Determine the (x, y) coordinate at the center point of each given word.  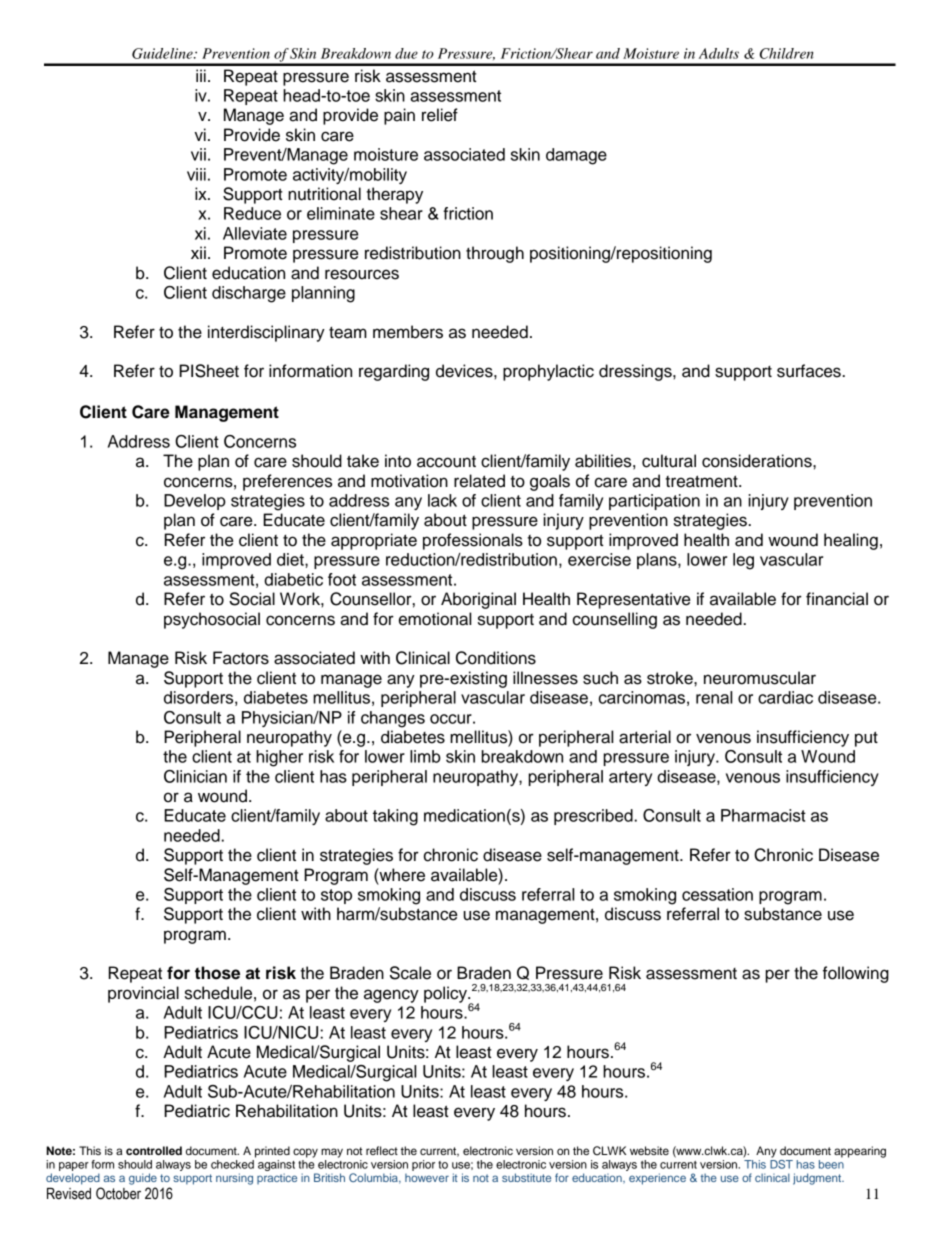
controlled (154, 1150)
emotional (435, 619)
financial (837, 599)
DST (781, 1164)
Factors (241, 658)
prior (423, 1165)
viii (196, 174)
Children (787, 53)
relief (440, 115)
